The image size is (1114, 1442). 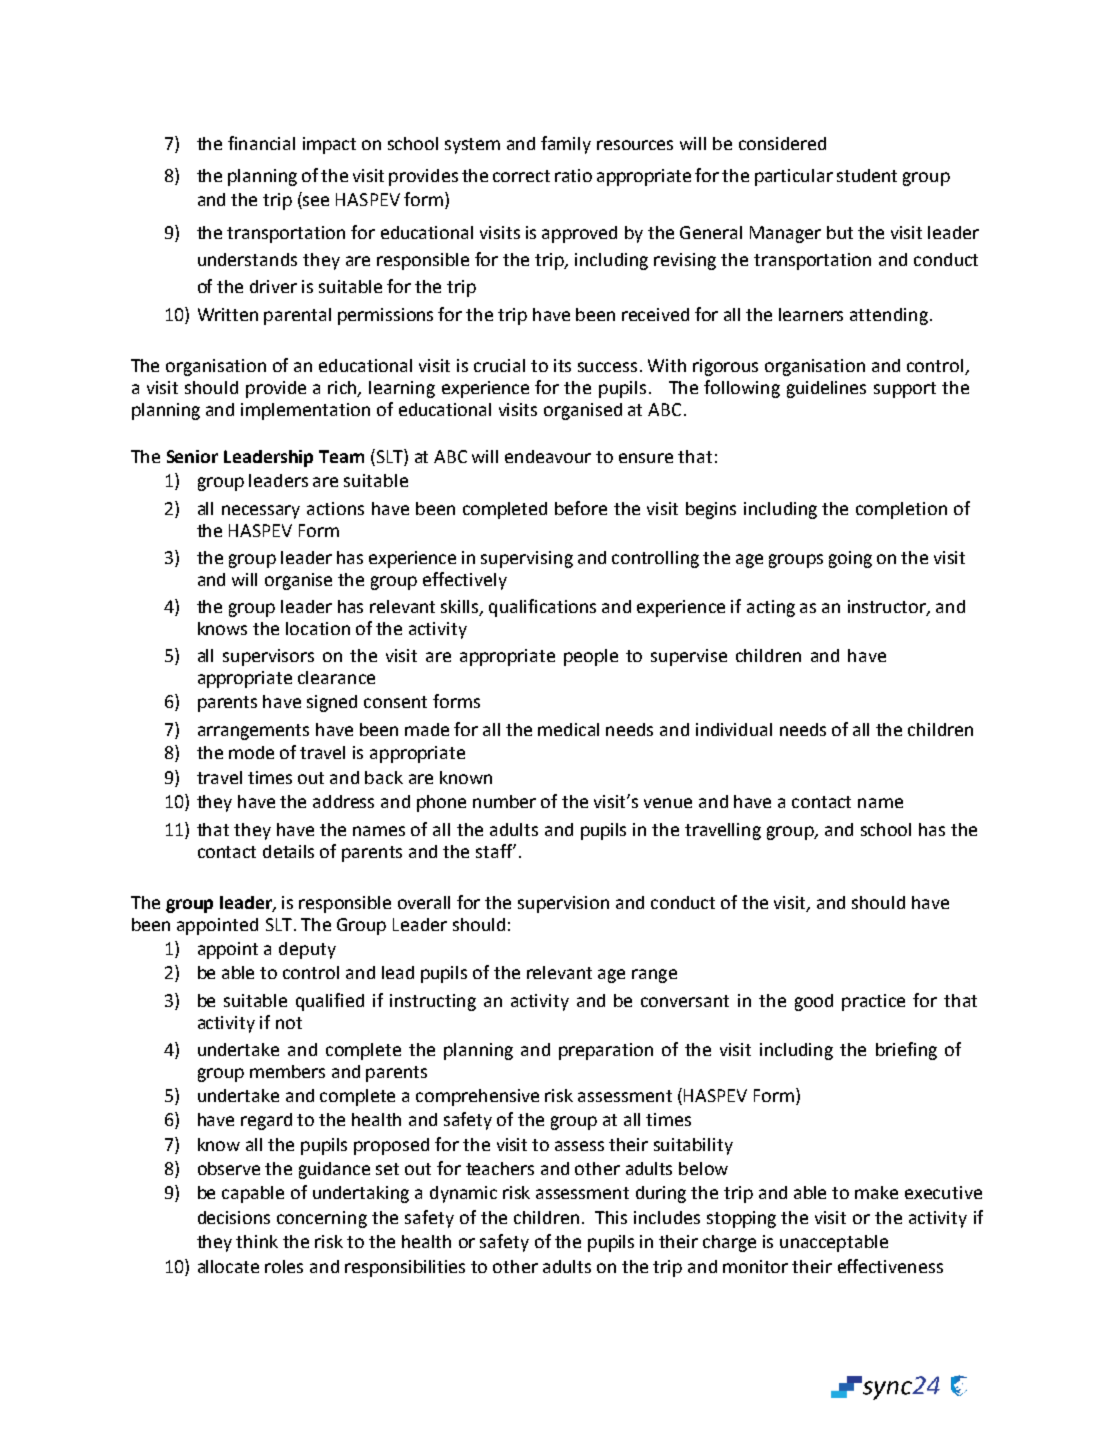 I want to click on student, so click(x=867, y=175).
